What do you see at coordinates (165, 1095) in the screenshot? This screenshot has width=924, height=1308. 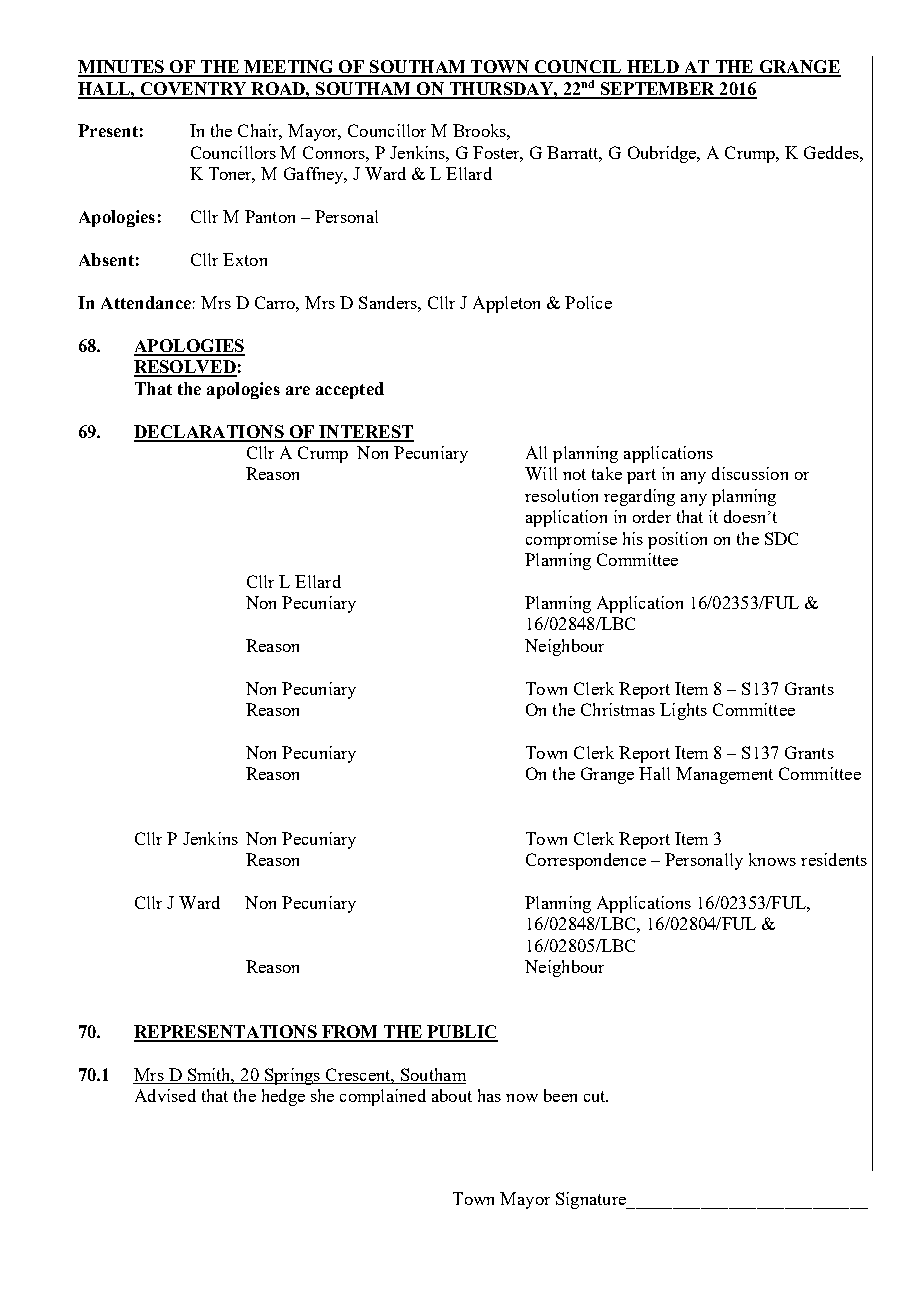 I see `Advised` at bounding box center [165, 1095].
